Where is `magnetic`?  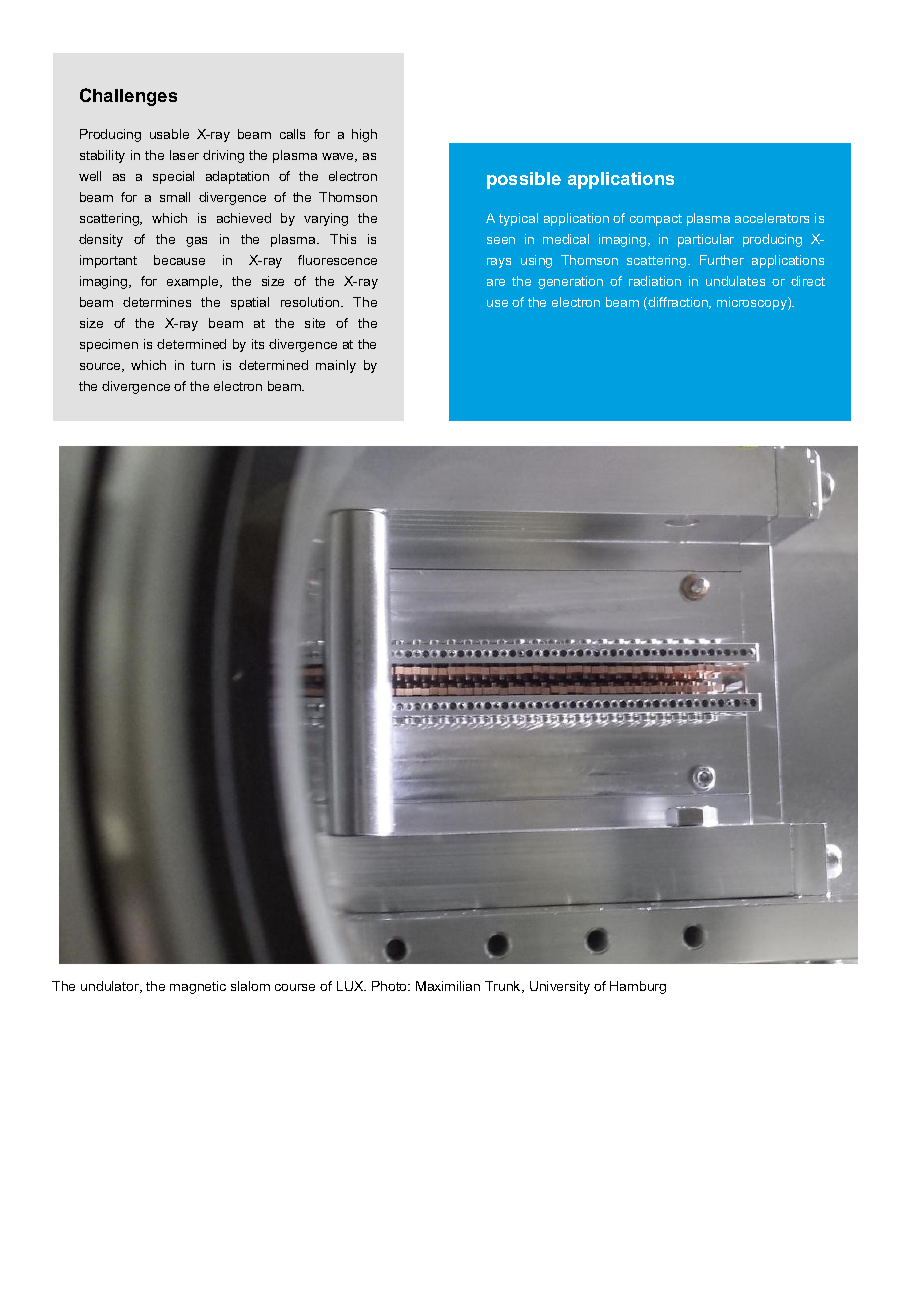
magnetic is located at coordinates (198, 987).
